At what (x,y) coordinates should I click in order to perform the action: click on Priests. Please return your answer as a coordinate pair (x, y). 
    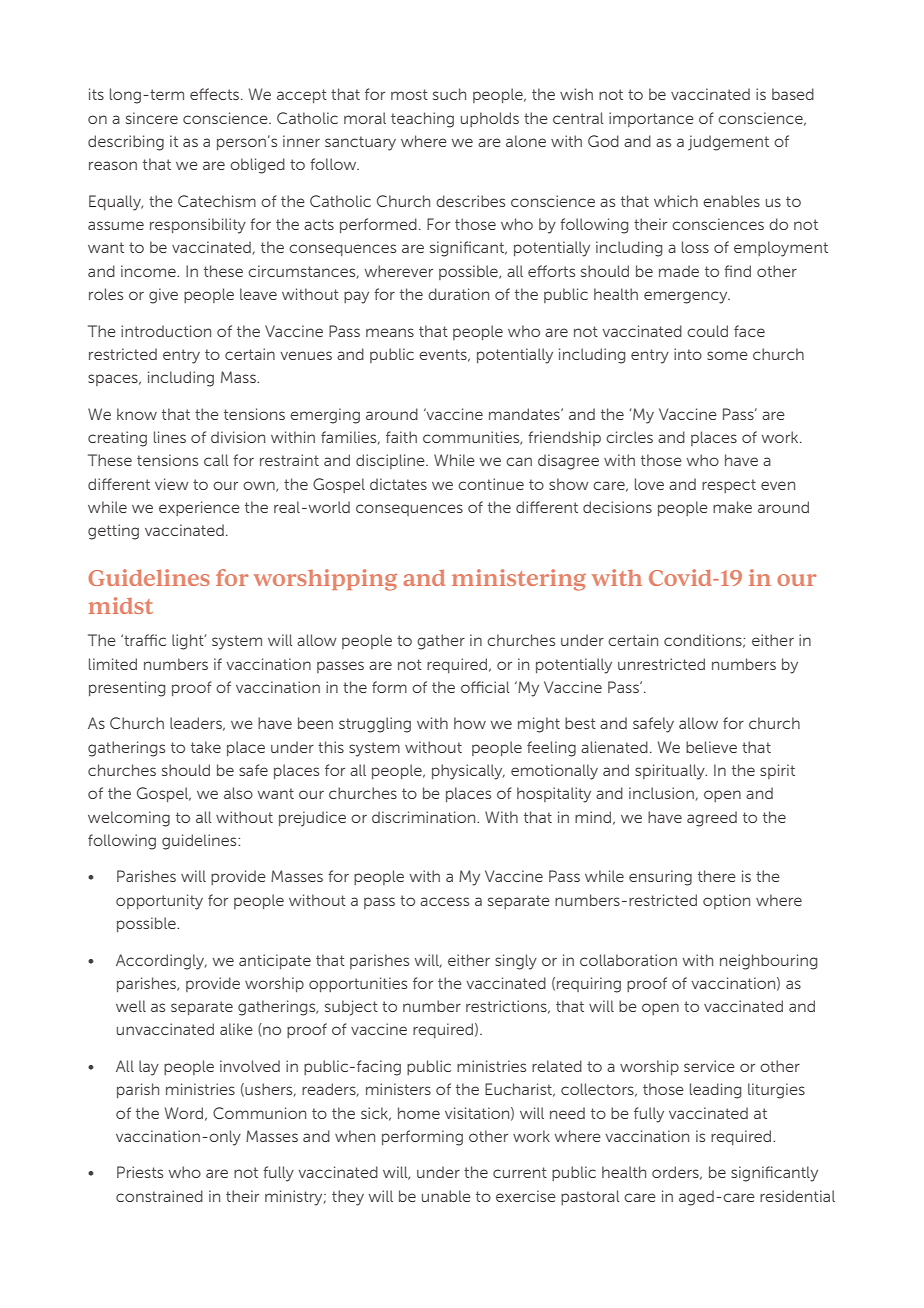
    Looking at the image, I should click on (140, 1172).
